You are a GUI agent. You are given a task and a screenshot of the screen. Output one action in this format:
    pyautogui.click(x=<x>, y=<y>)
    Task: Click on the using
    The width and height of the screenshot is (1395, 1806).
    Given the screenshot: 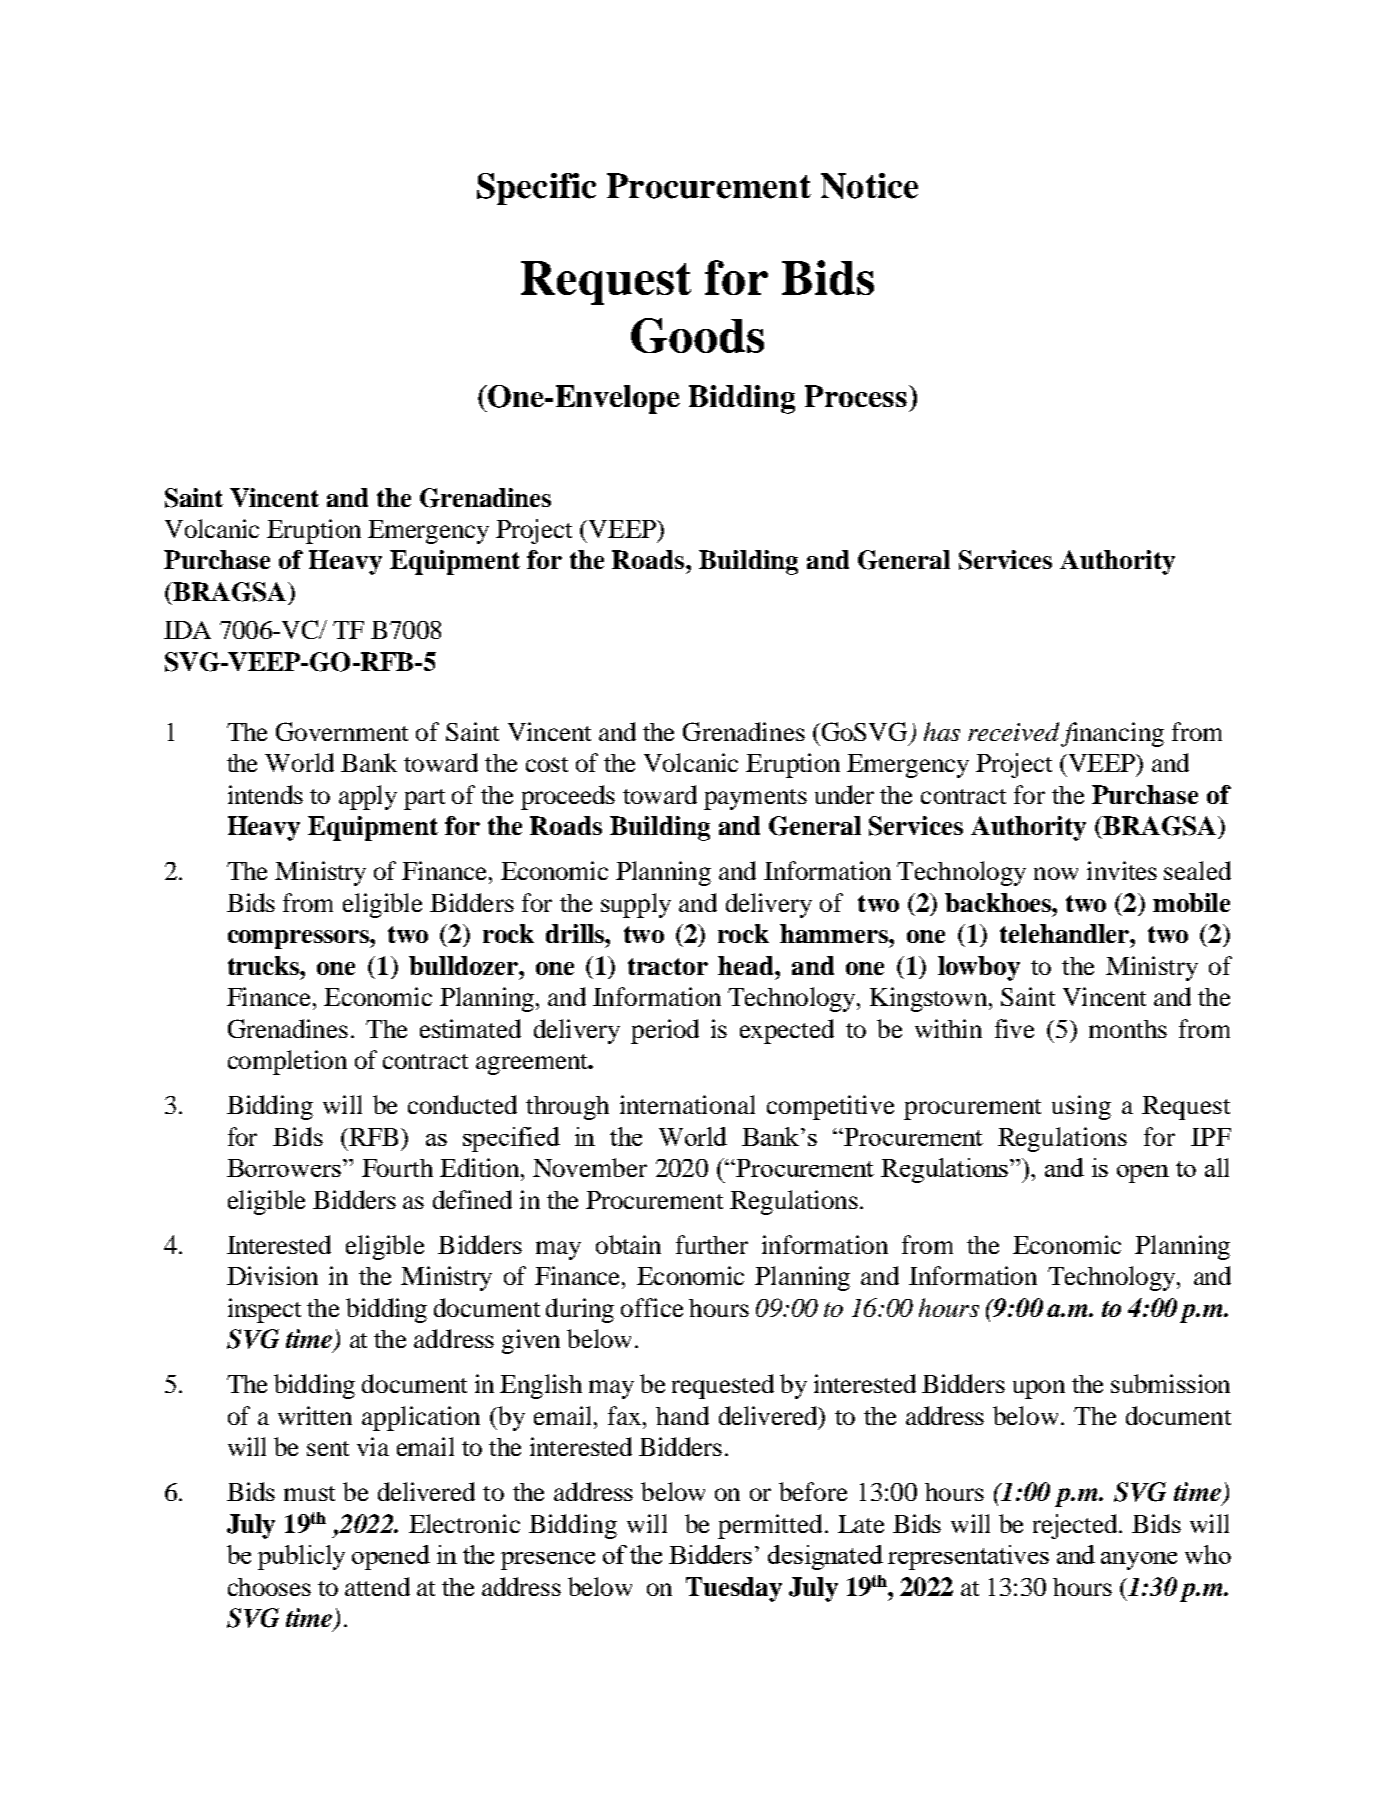 What is the action you would take?
    pyautogui.click(x=1081, y=1107)
